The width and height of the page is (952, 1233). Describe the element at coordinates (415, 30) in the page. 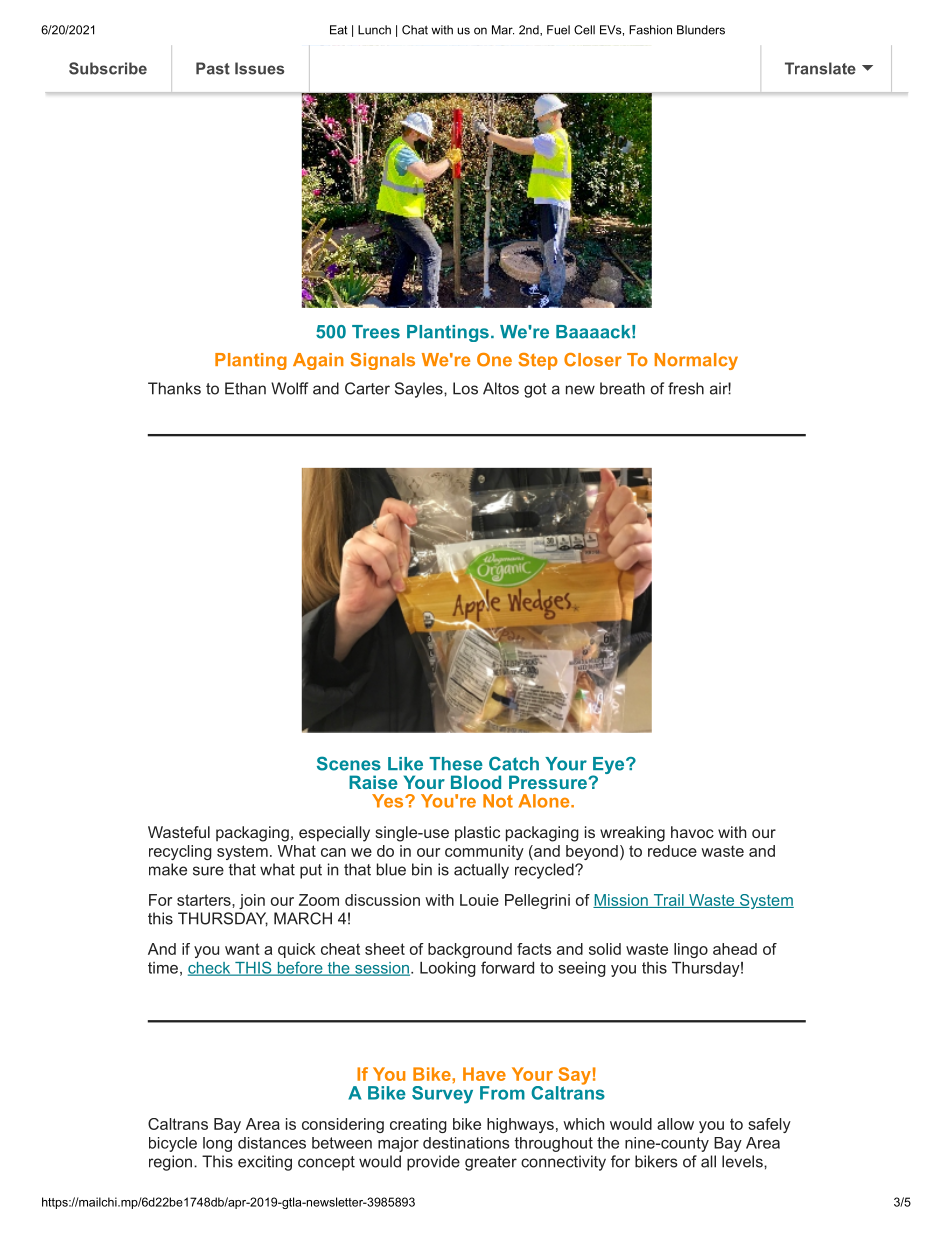

I see `Chat` at that location.
